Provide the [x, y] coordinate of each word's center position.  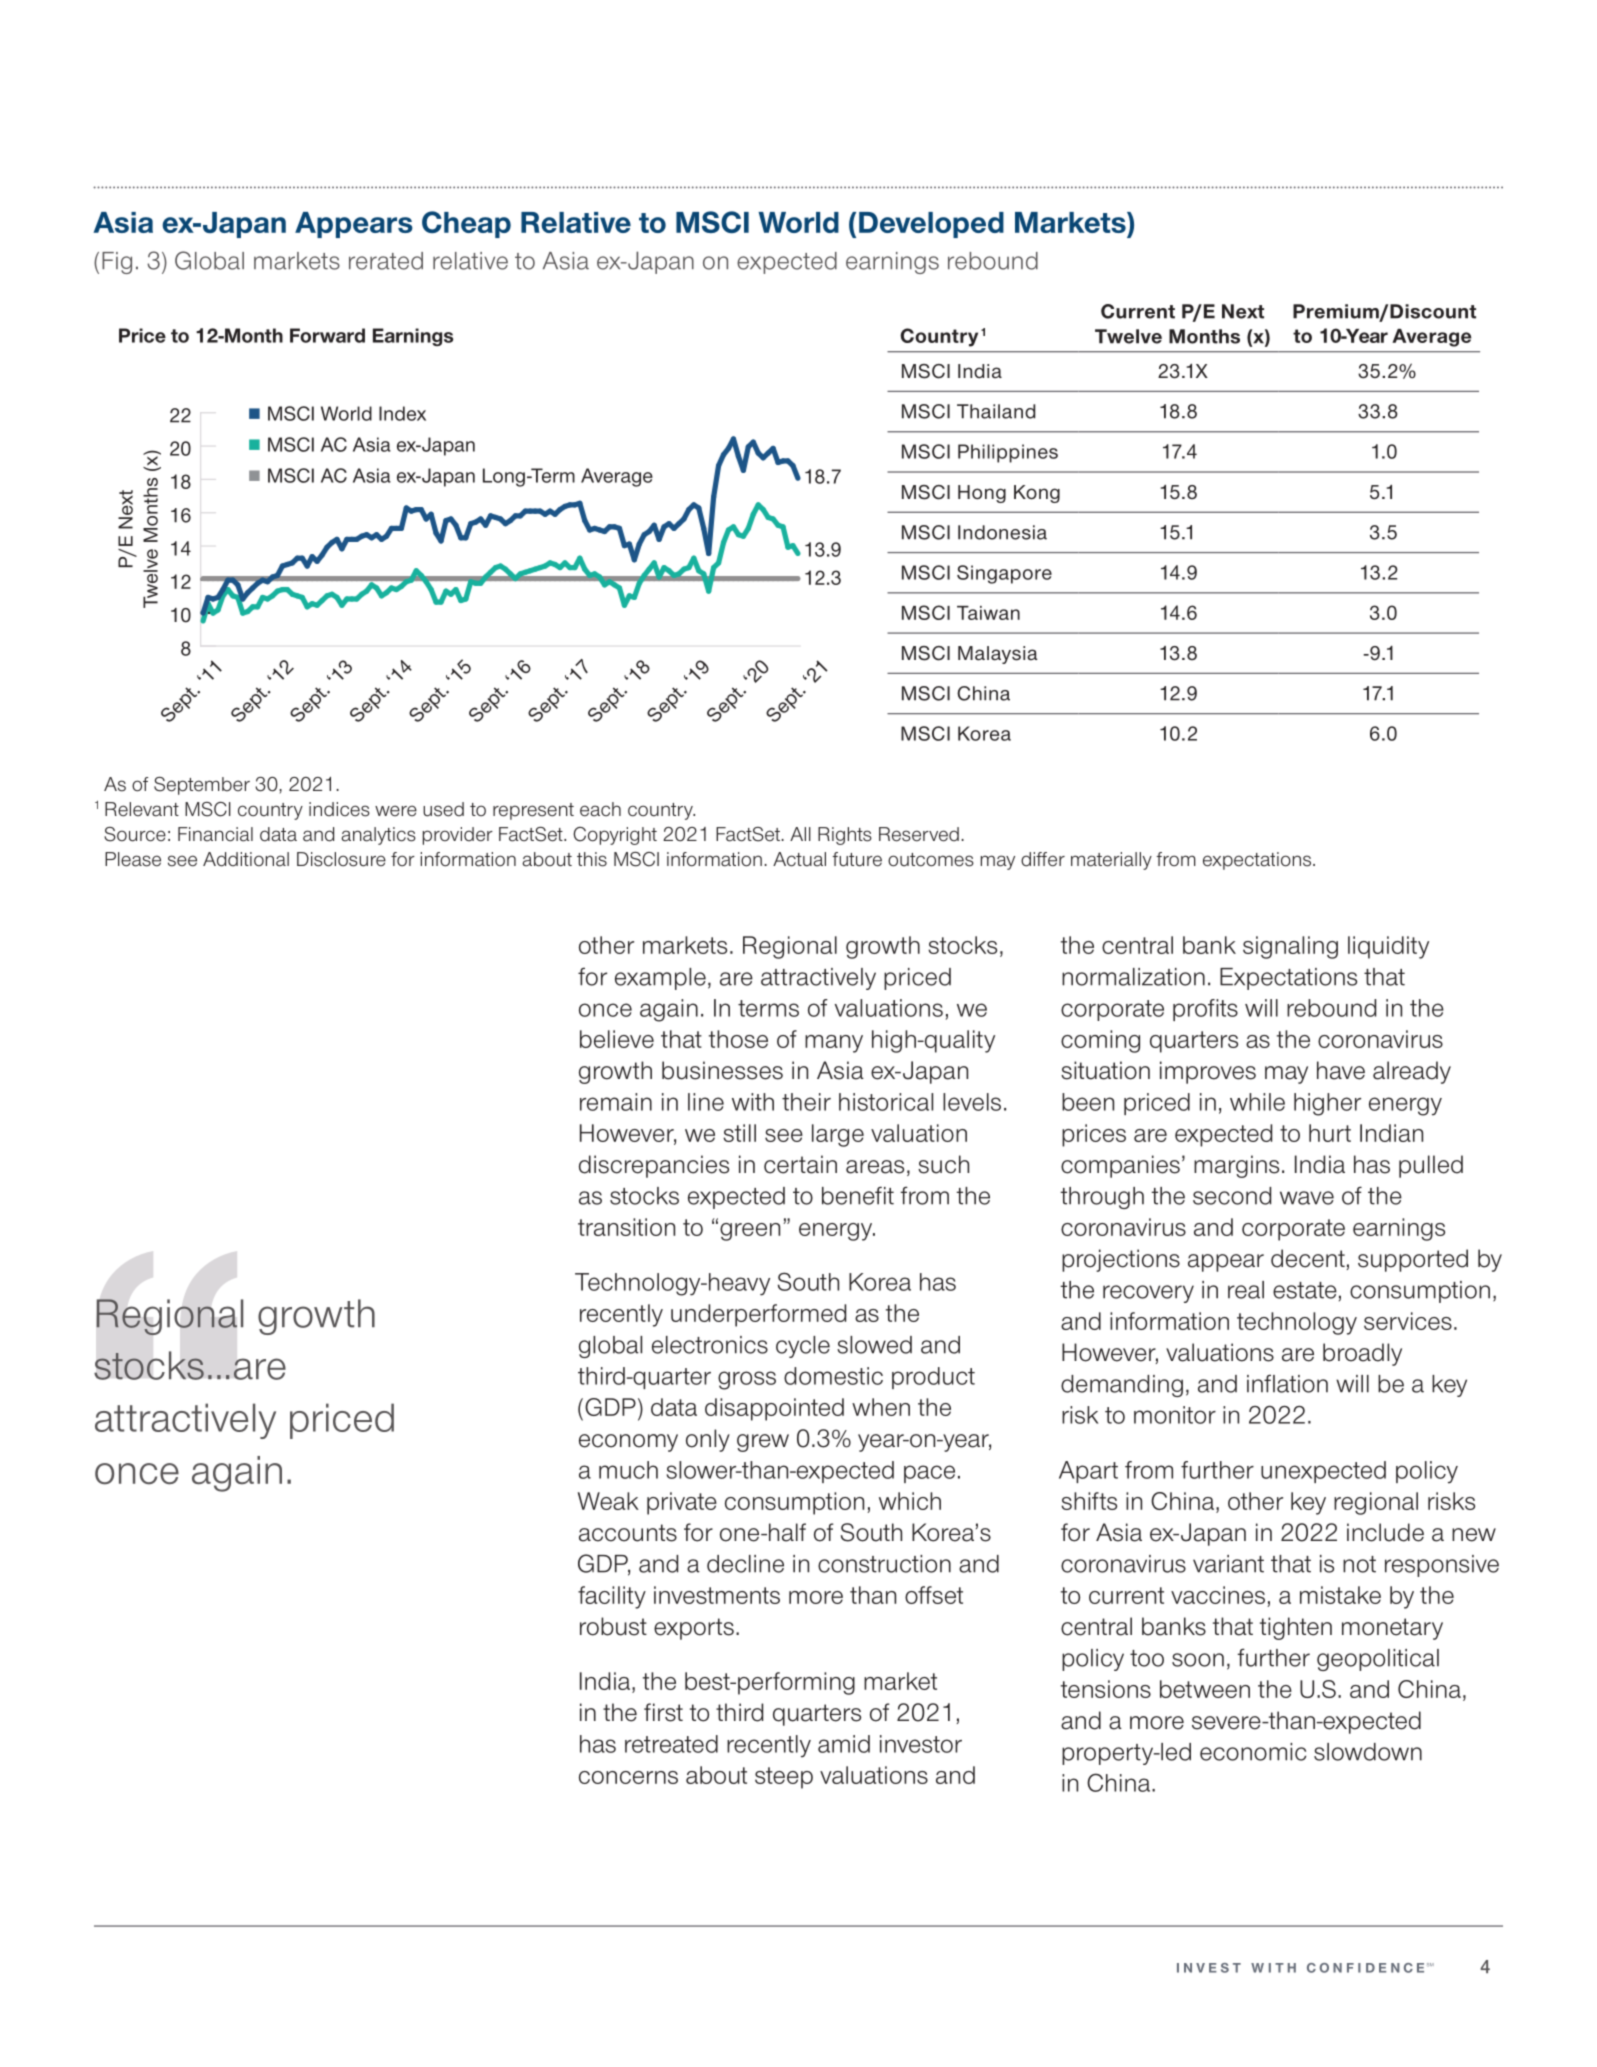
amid [844, 1744]
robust [613, 1626]
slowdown [1368, 1752]
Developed [931, 225]
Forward [327, 335]
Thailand [996, 411]
